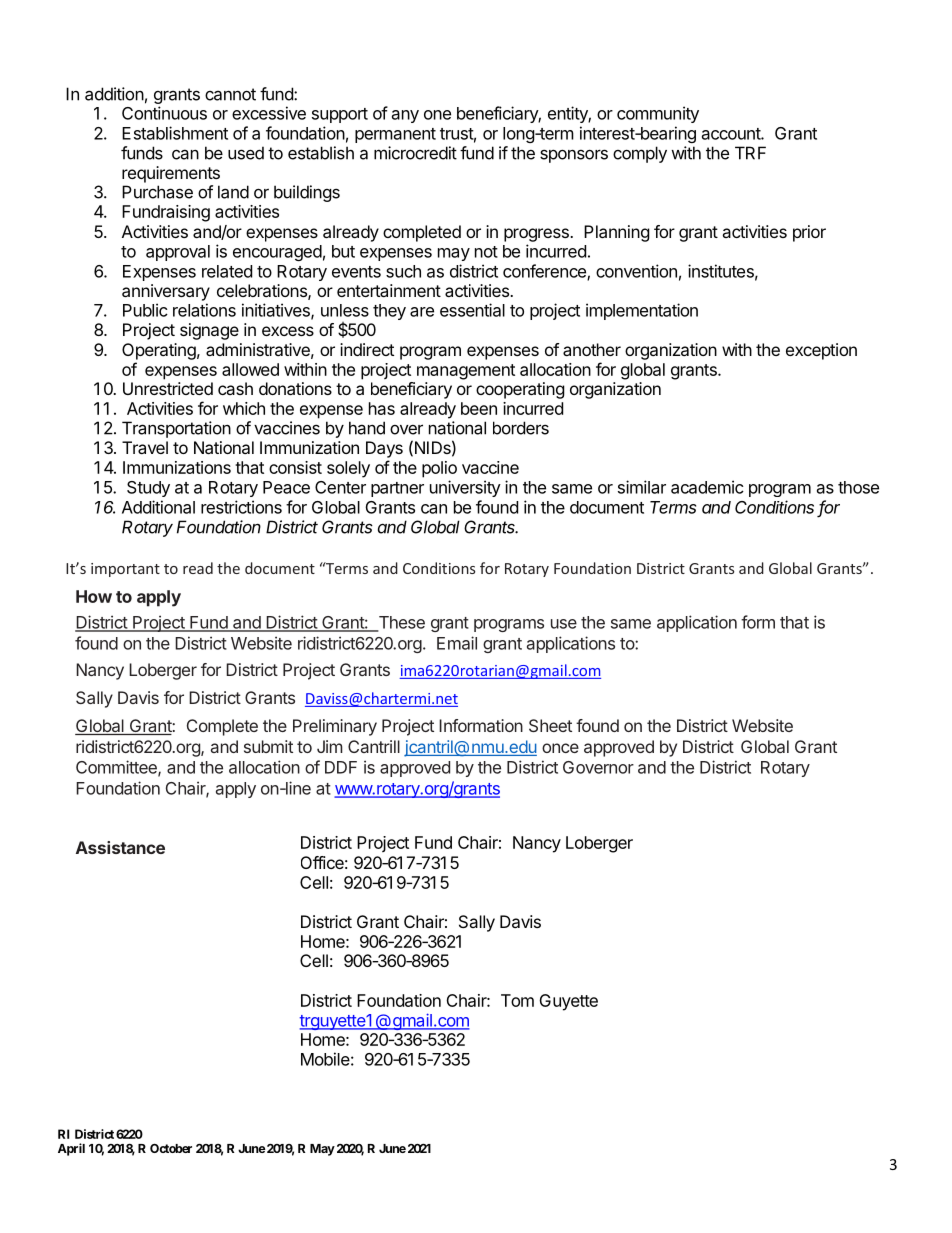 The image size is (952, 1233). Describe the element at coordinates (732, 134) in the page. I see `account` at that location.
